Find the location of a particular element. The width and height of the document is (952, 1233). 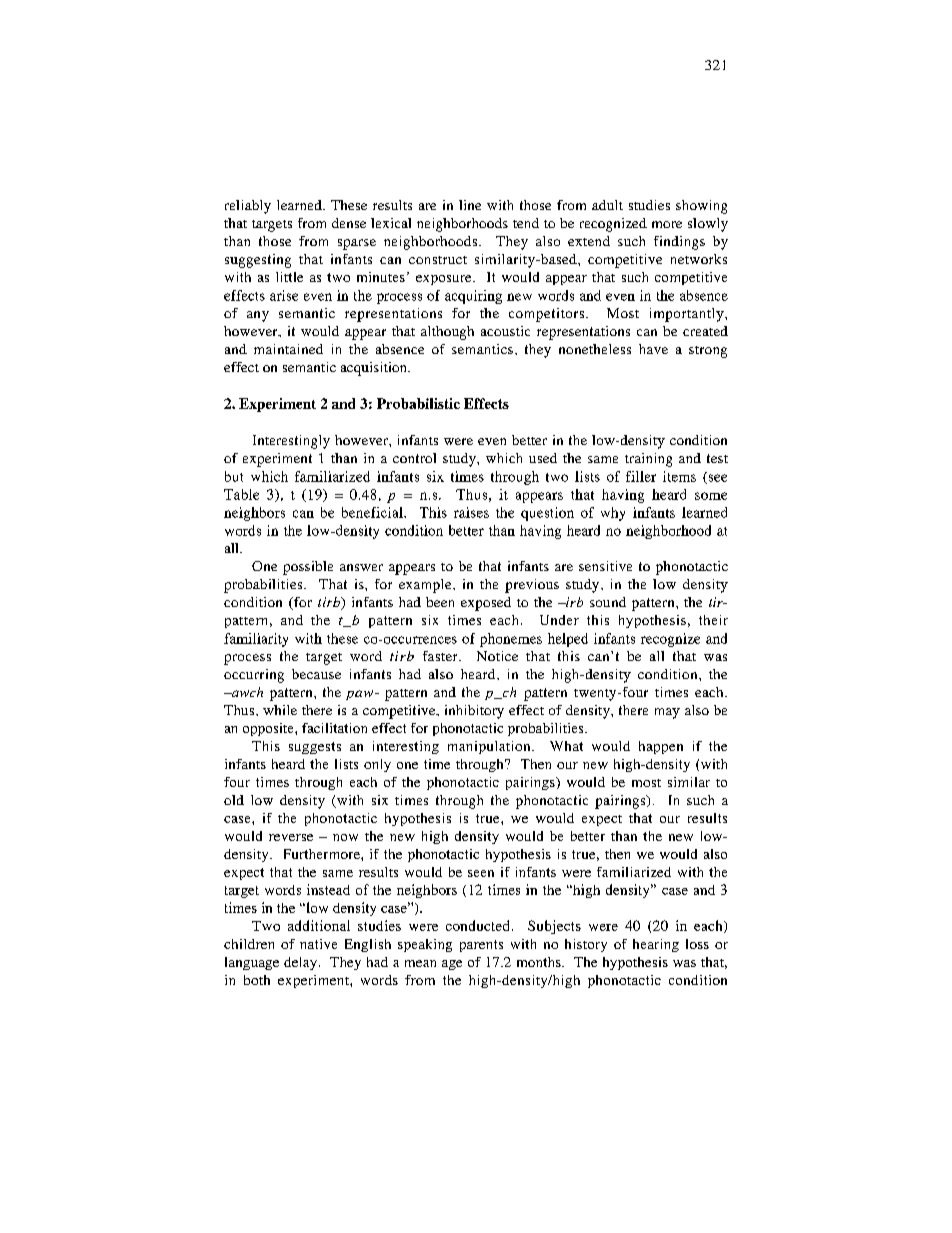

Table is located at coordinates (241, 494).
